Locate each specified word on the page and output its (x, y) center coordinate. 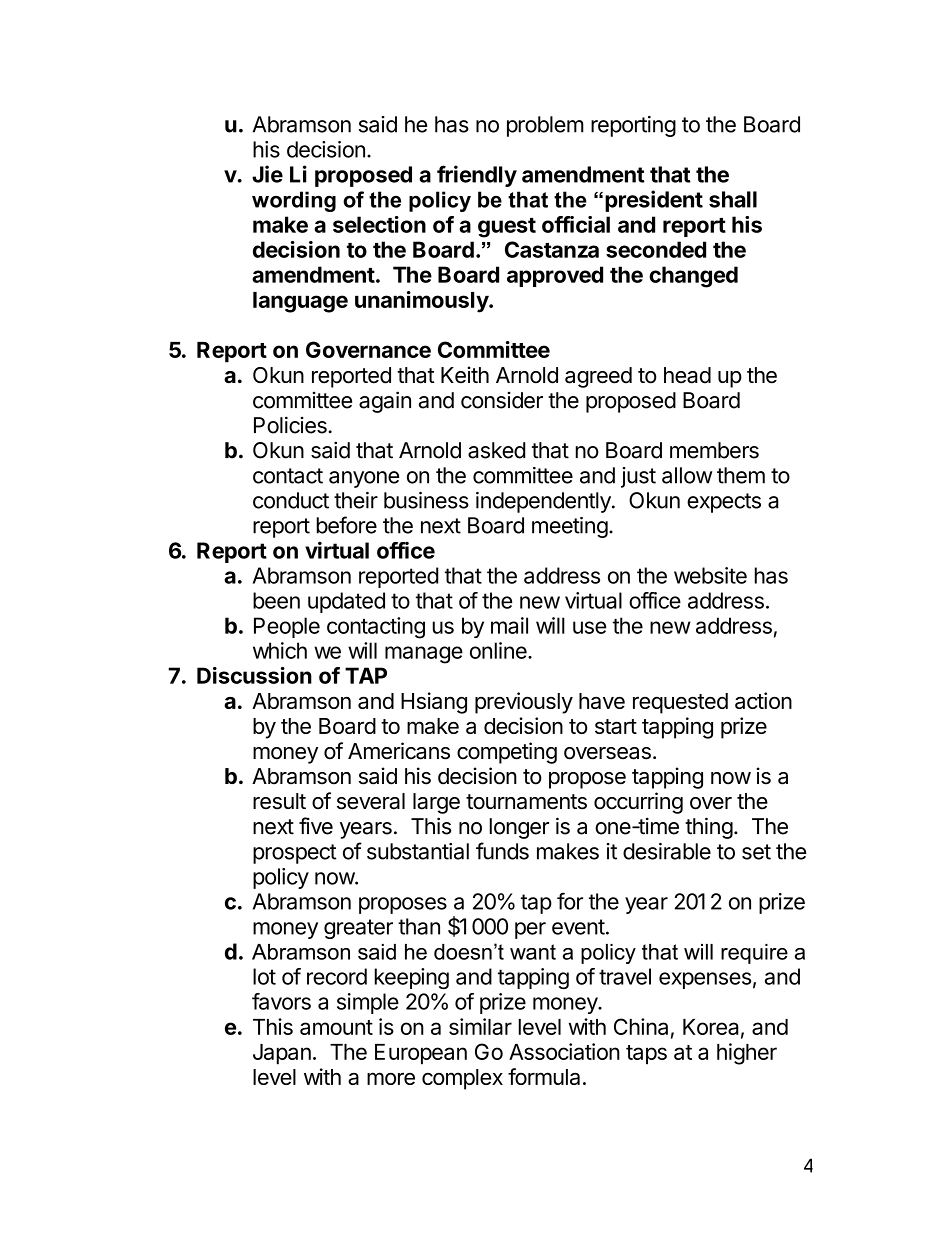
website (710, 575)
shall (733, 199)
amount (336, 1027)
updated (346, 602)
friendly (477, 176)
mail (509, 625)
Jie (267, 174)
